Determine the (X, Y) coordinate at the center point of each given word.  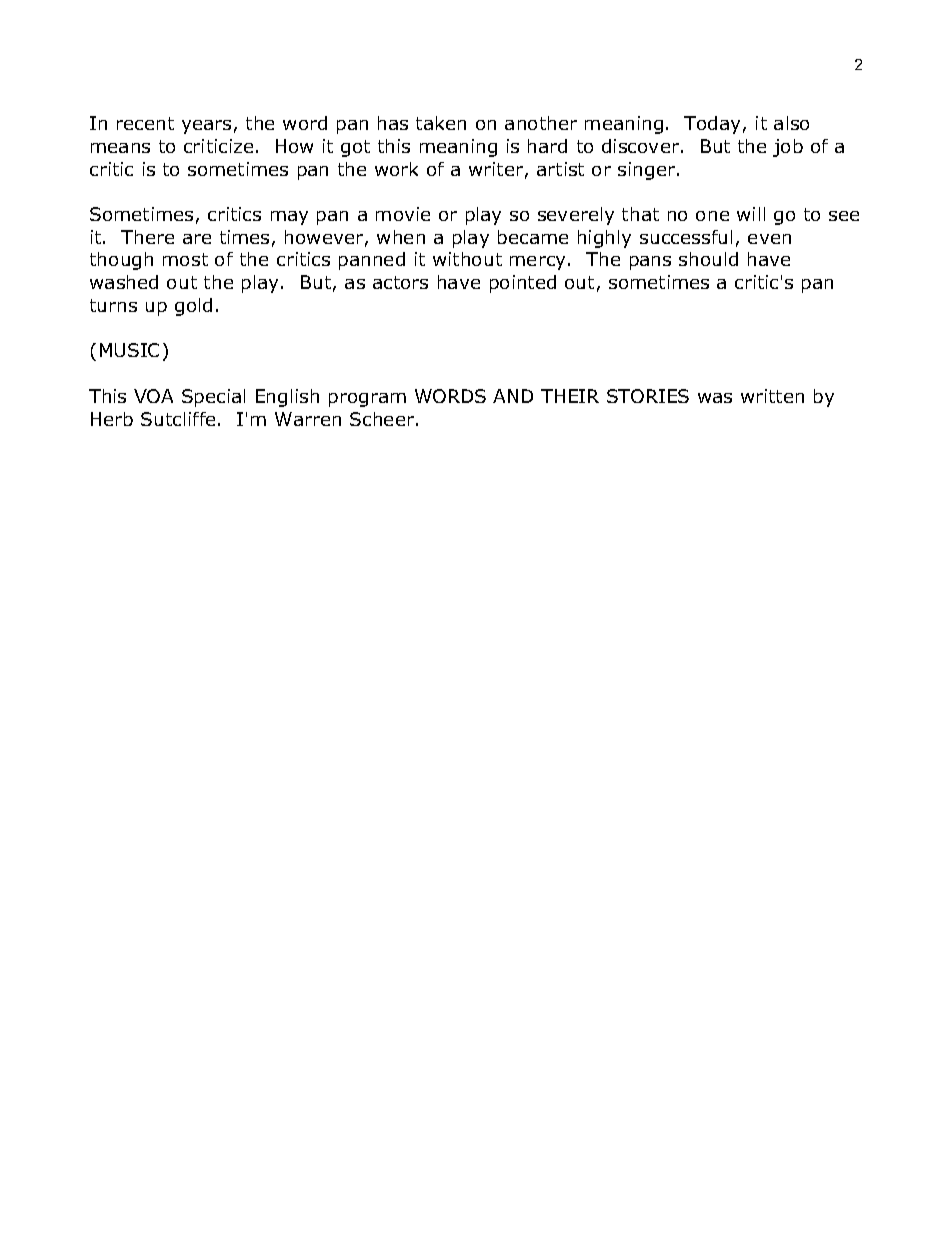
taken (441, 123)
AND (513, 396)
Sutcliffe (178, 419)
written (772, 396)
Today (712, 125)
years (206, 127)
